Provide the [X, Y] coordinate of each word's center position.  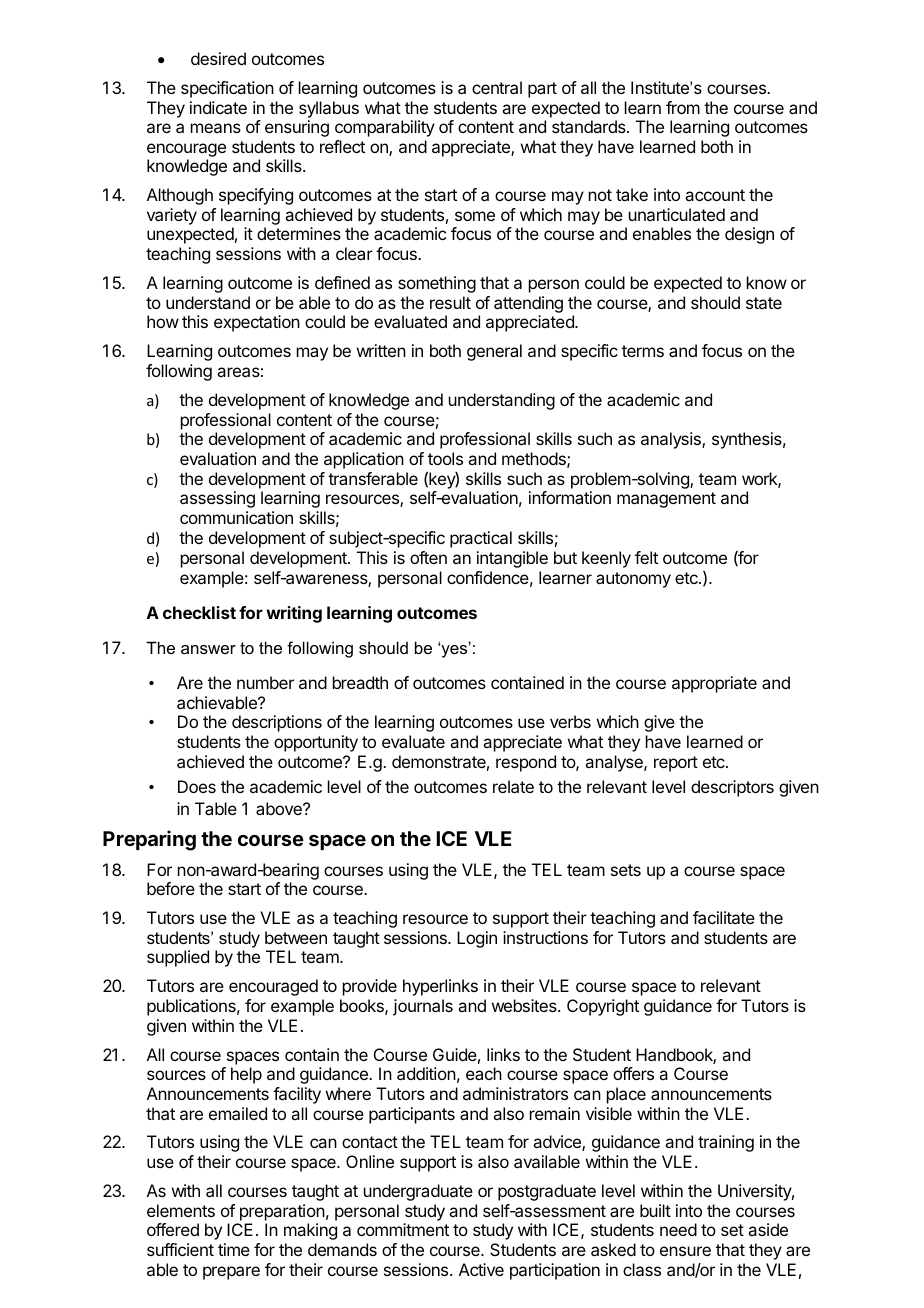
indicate [218, 107]
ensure [685, 1251]
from [683, 107]
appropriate [714, 684]
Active [481, 1269]
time [234, 1249]
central [497, 87]
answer [208, 649]
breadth [360, 682]
